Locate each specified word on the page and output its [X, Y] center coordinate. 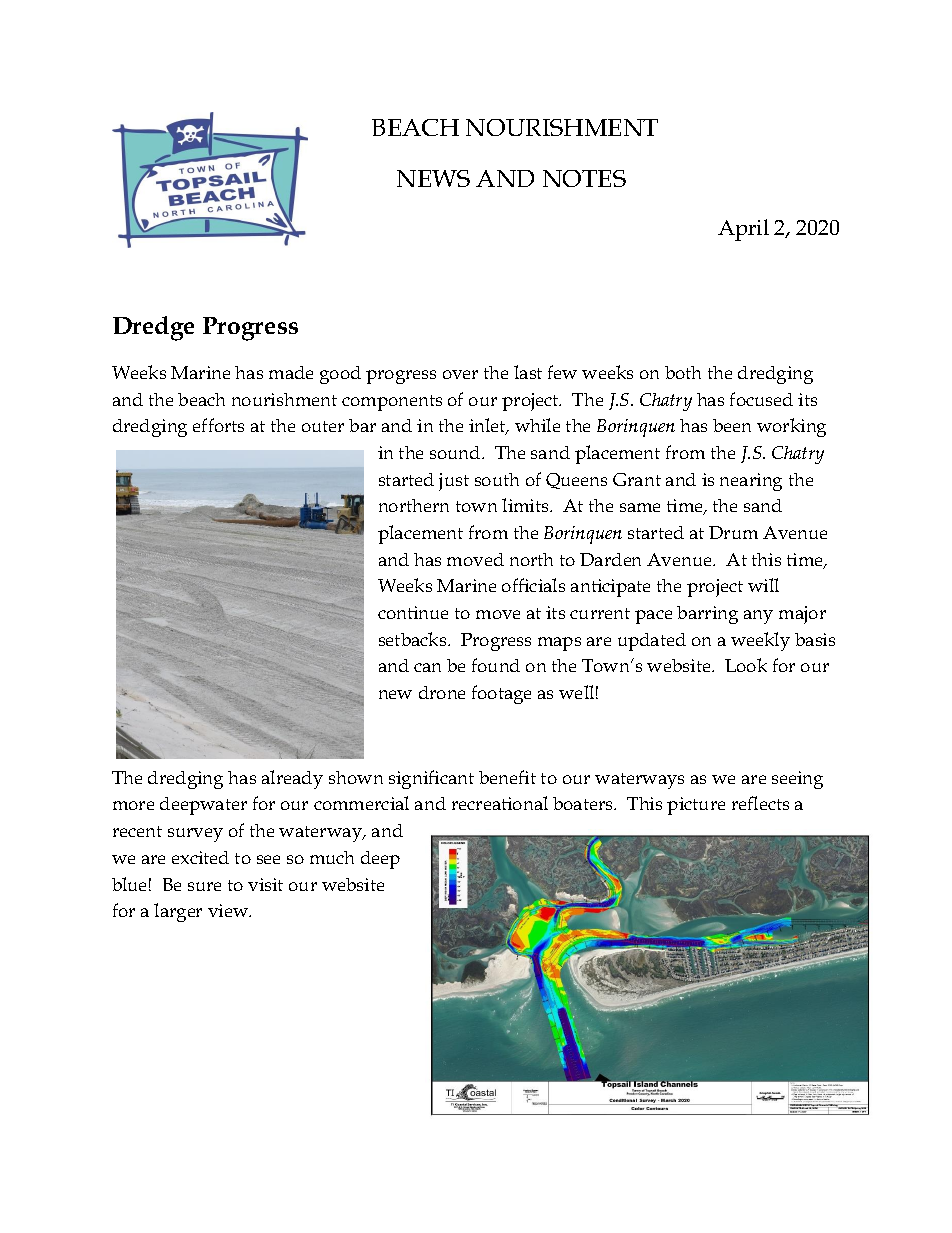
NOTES [584, 178]
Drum [733, 532]
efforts [218, 425]
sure [204, 886]
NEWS [433, 178]
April [743, 230]
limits [526, 505]
